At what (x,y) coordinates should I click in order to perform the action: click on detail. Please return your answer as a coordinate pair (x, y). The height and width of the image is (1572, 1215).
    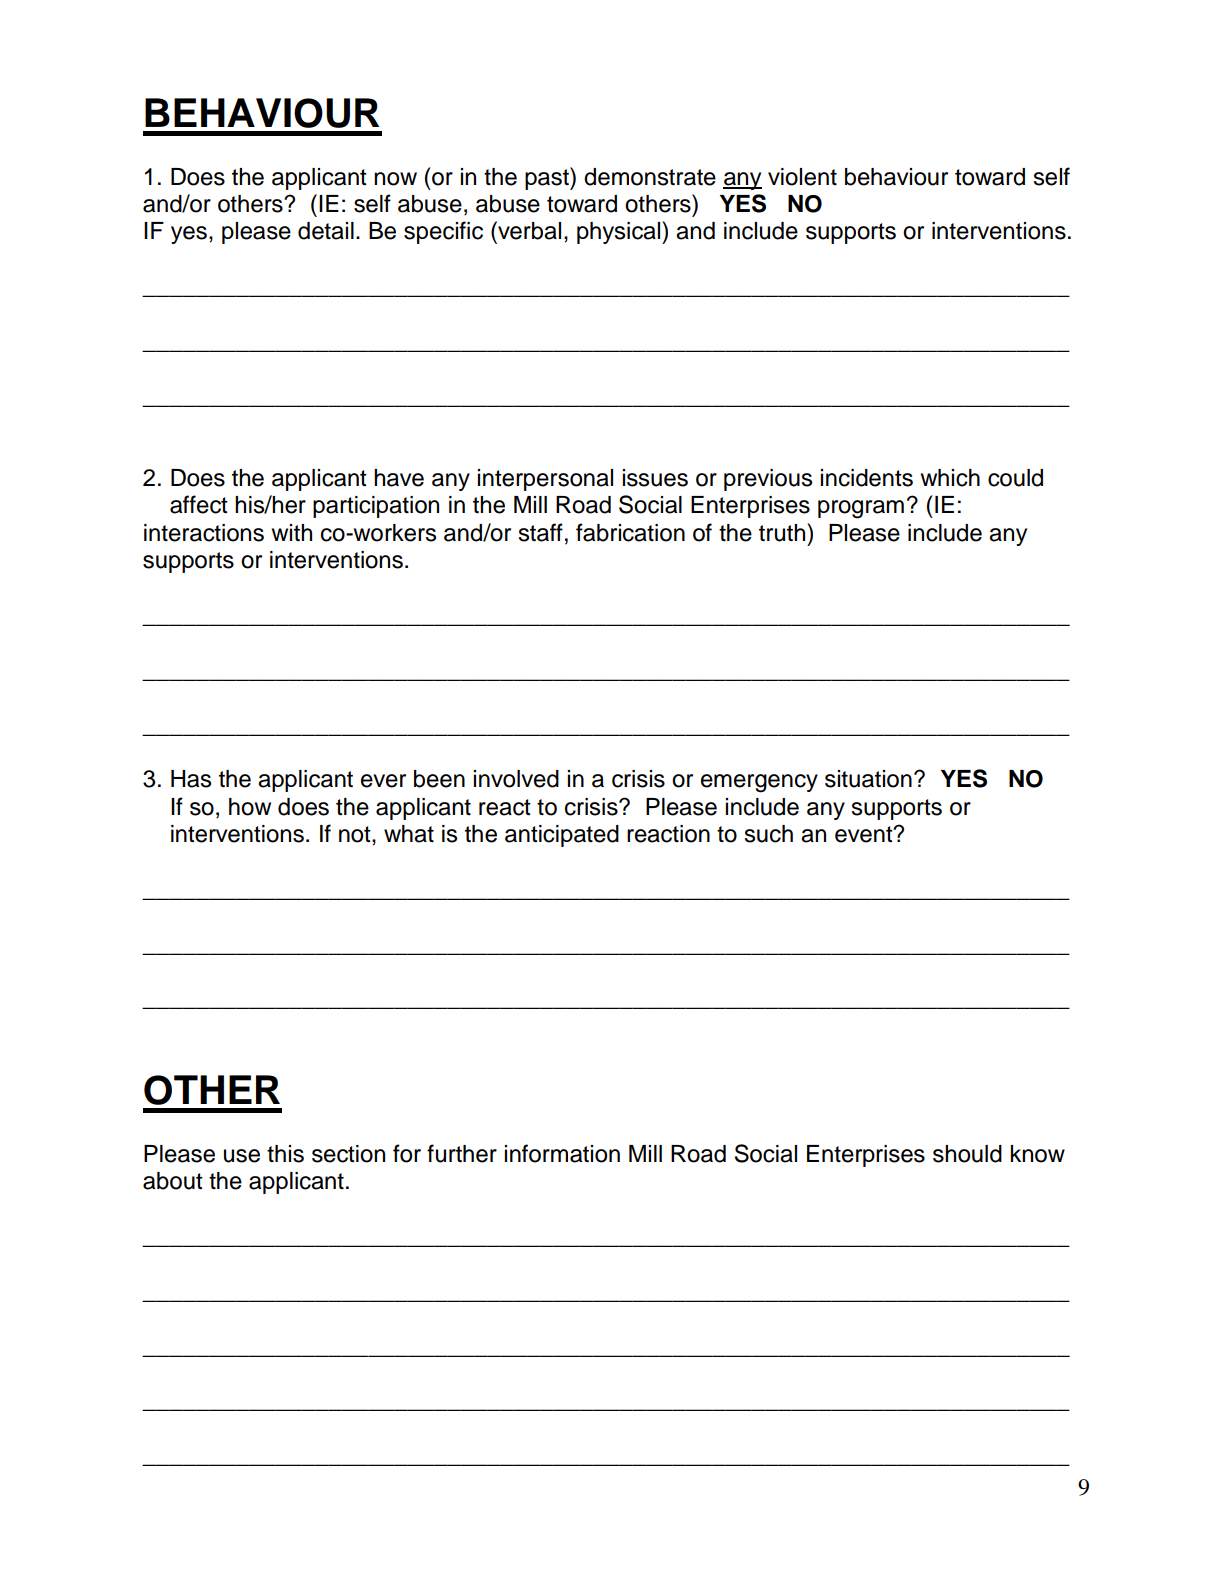
    Looking at the image, I should click on (326, 231).
